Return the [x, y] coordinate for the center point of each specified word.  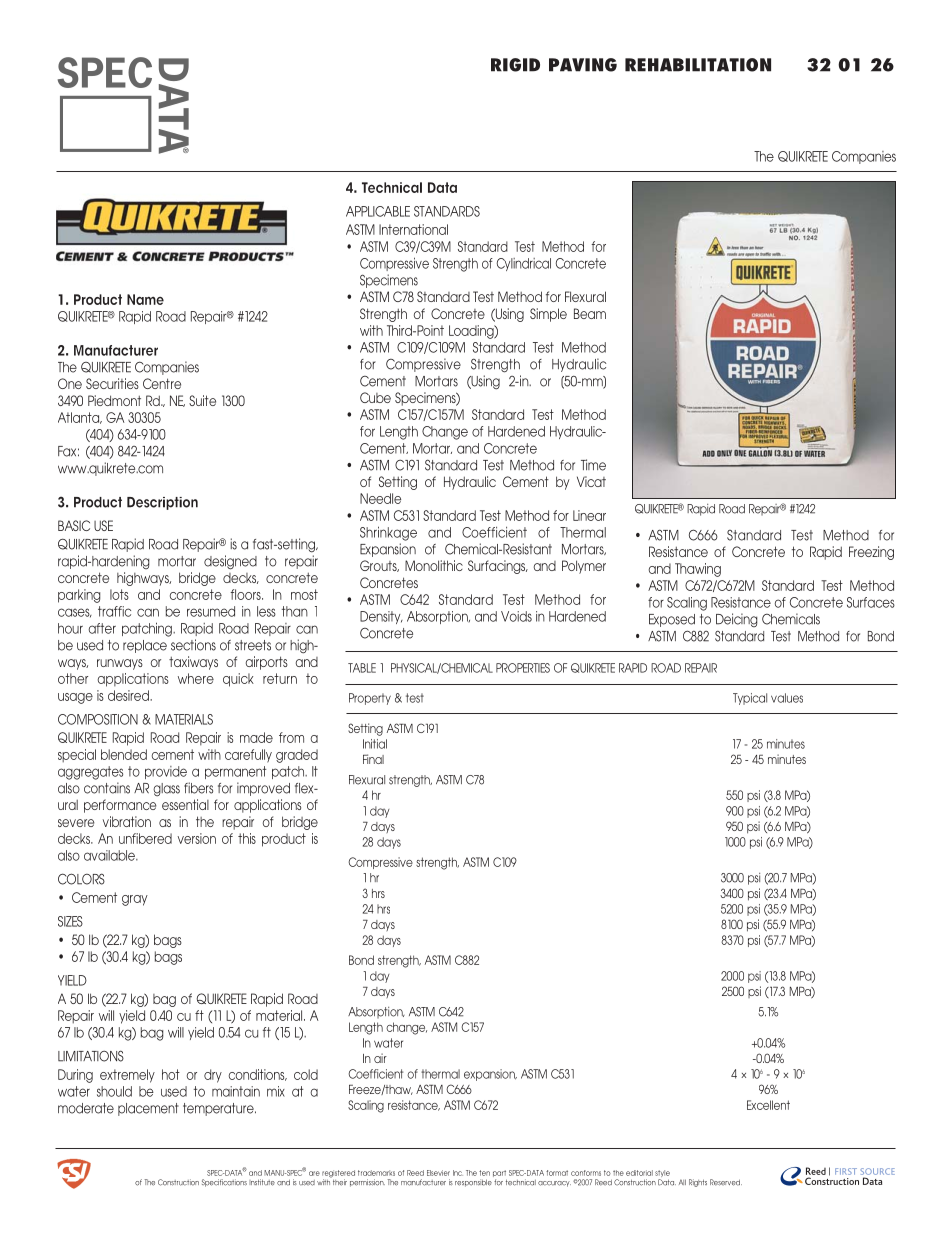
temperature [219, 1109]
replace [145, 646]
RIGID [515, 65]
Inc [458, 1173]
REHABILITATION [698, 65]
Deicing [736, 620]
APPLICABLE [378, 211]
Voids [516, 616]
